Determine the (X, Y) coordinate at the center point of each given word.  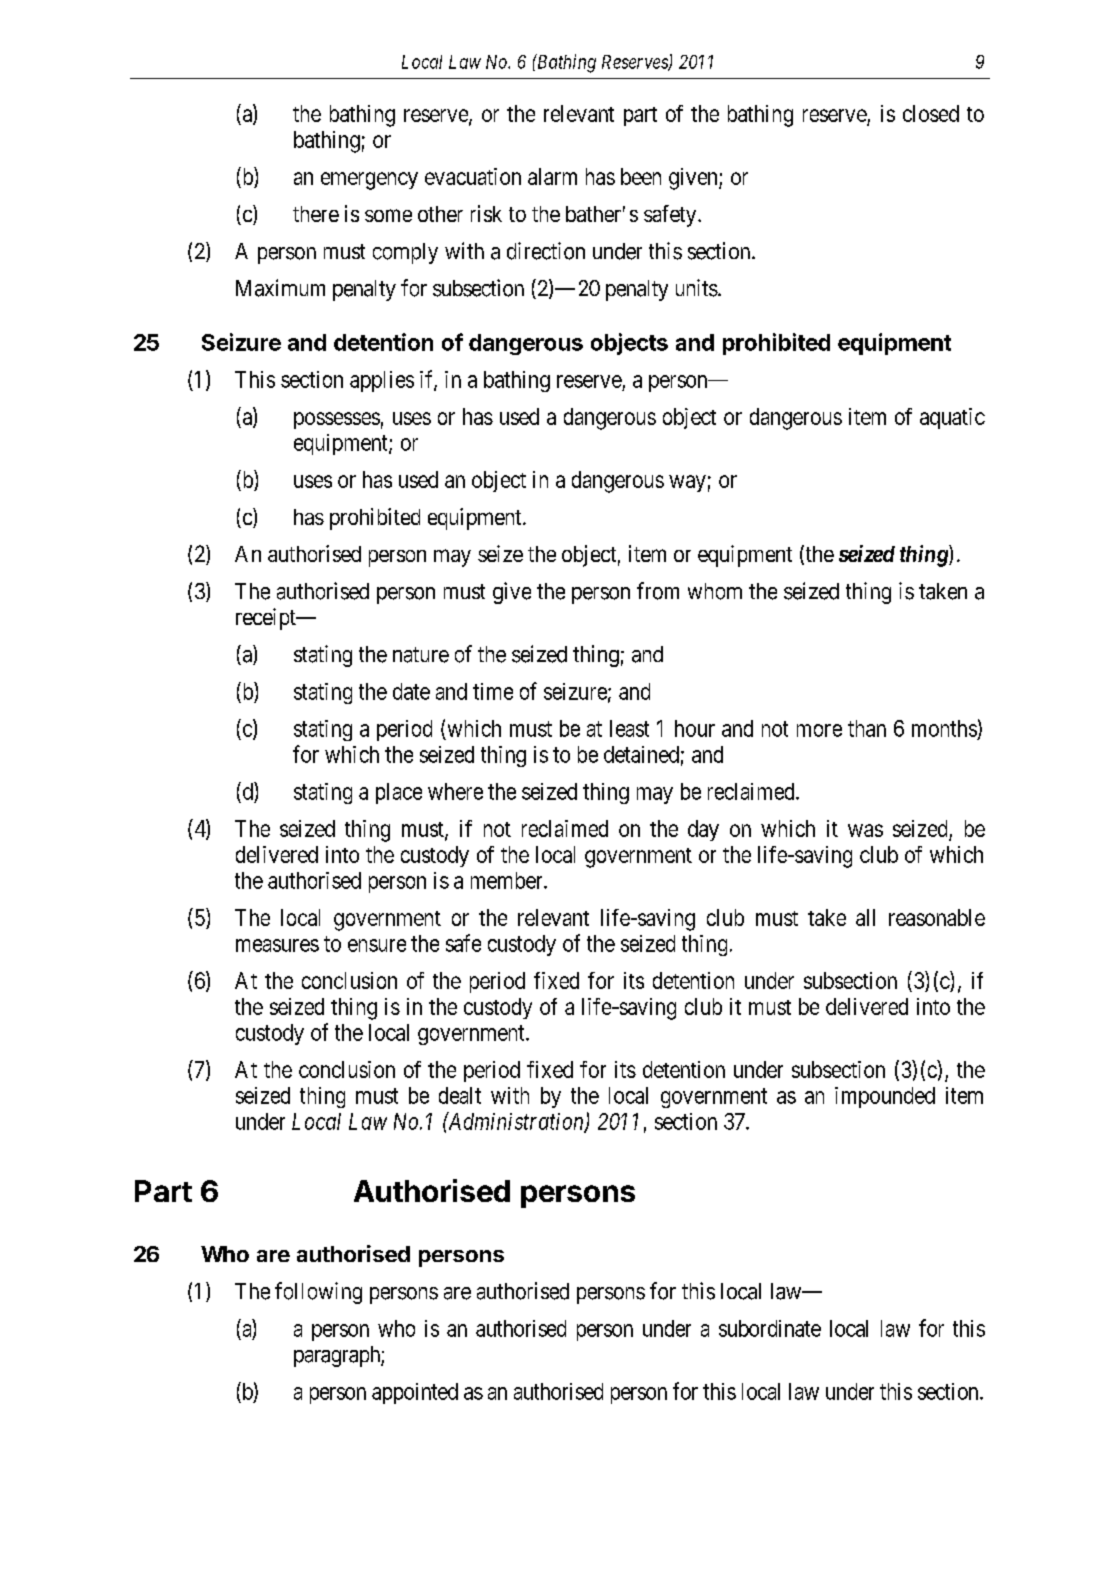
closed (931, 113)
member (508, 880)
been (641, 176)
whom (715, 591)
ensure (377, 945)
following (318, 1293)
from (658, 591)
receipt (267, 619)
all (865, 917)
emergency (369, 181)
